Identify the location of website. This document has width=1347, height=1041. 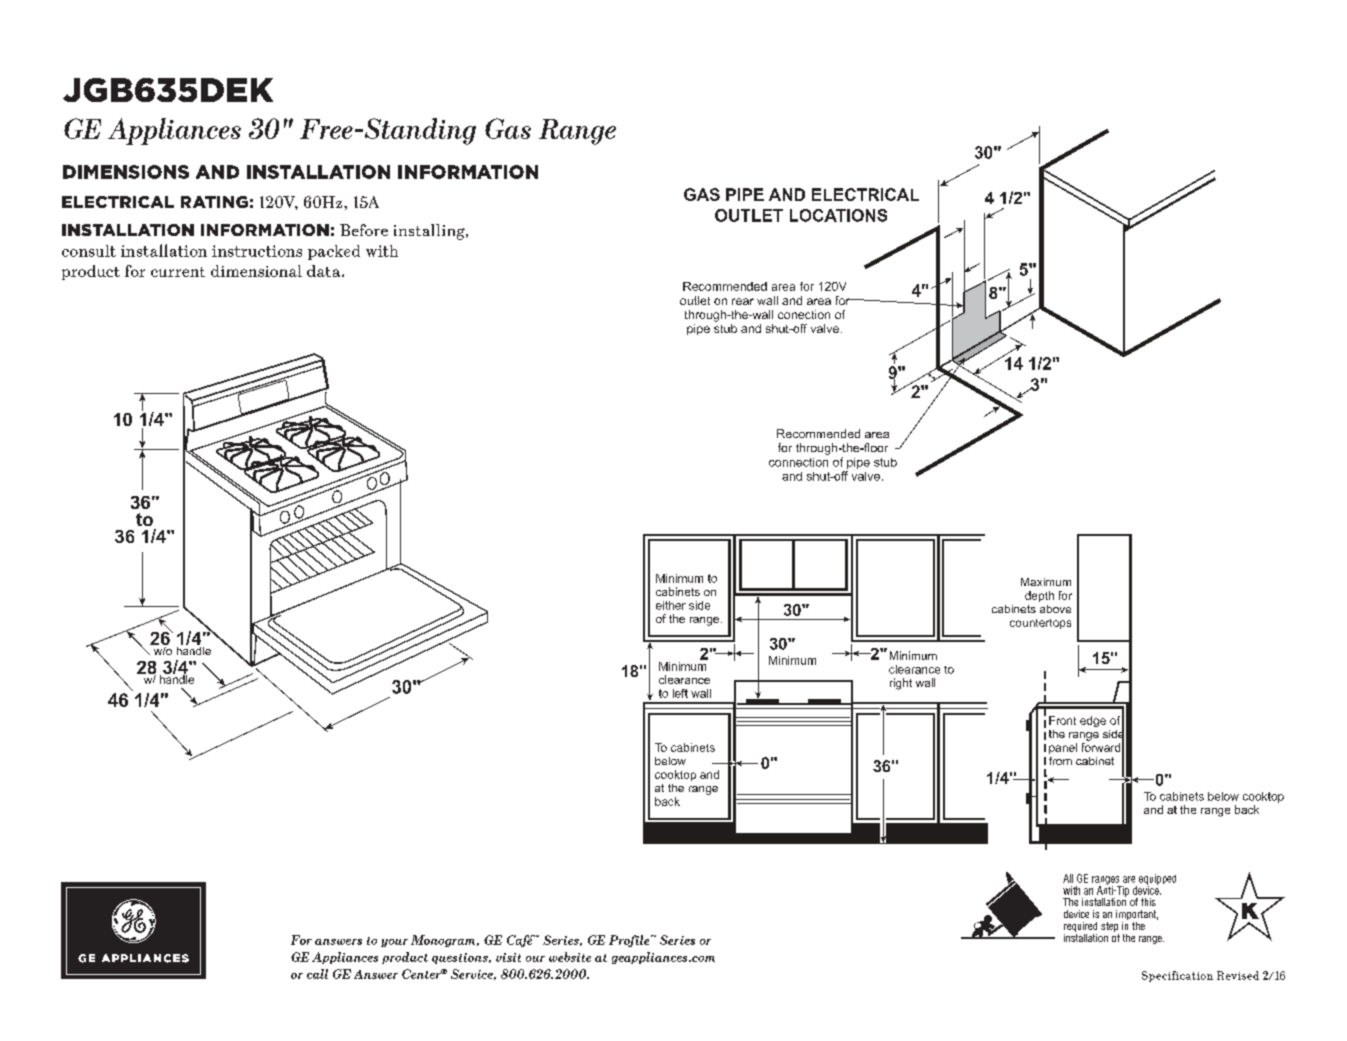
(570, 957).
